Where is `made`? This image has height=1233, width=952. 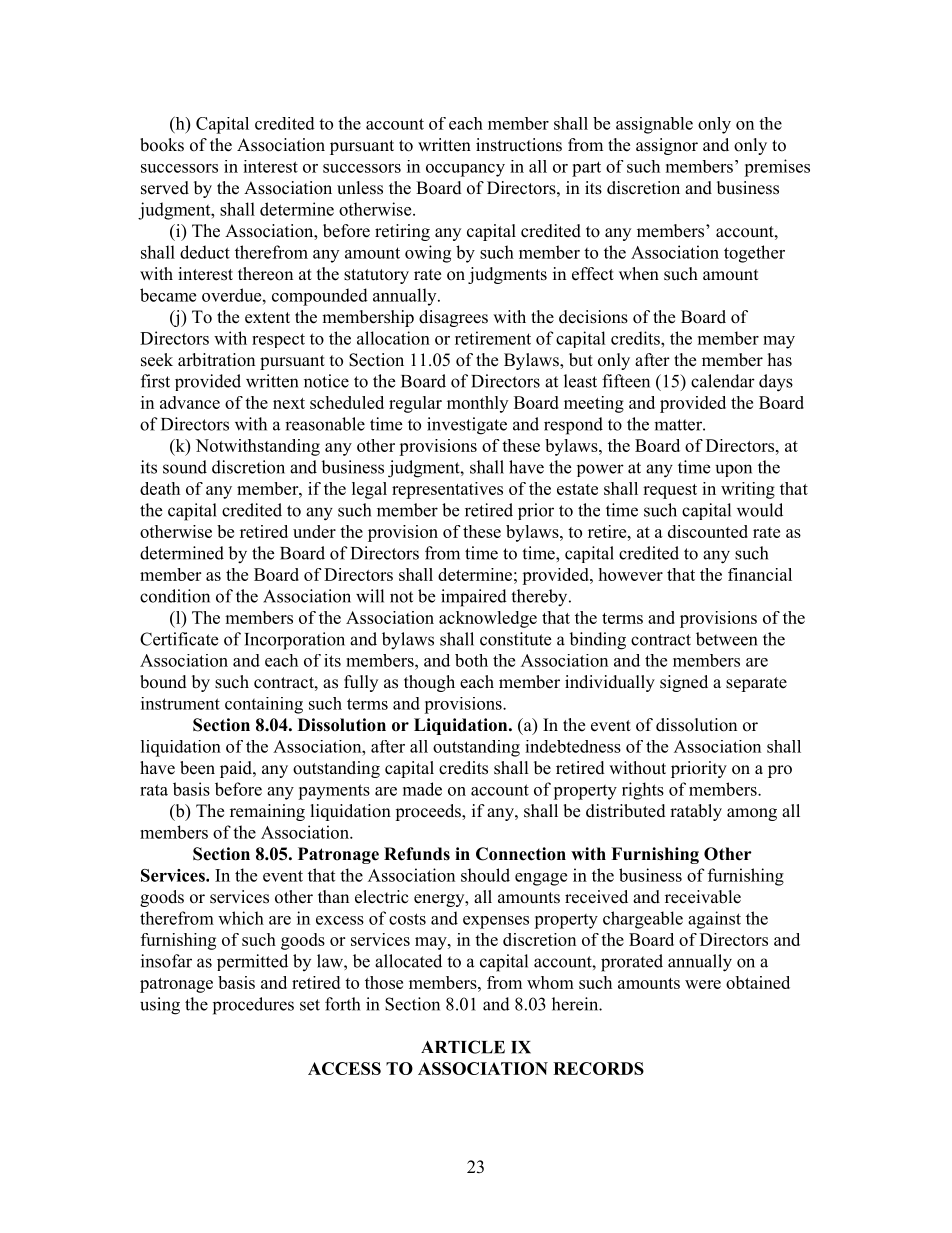
made is located at coordinates (422, 789).
